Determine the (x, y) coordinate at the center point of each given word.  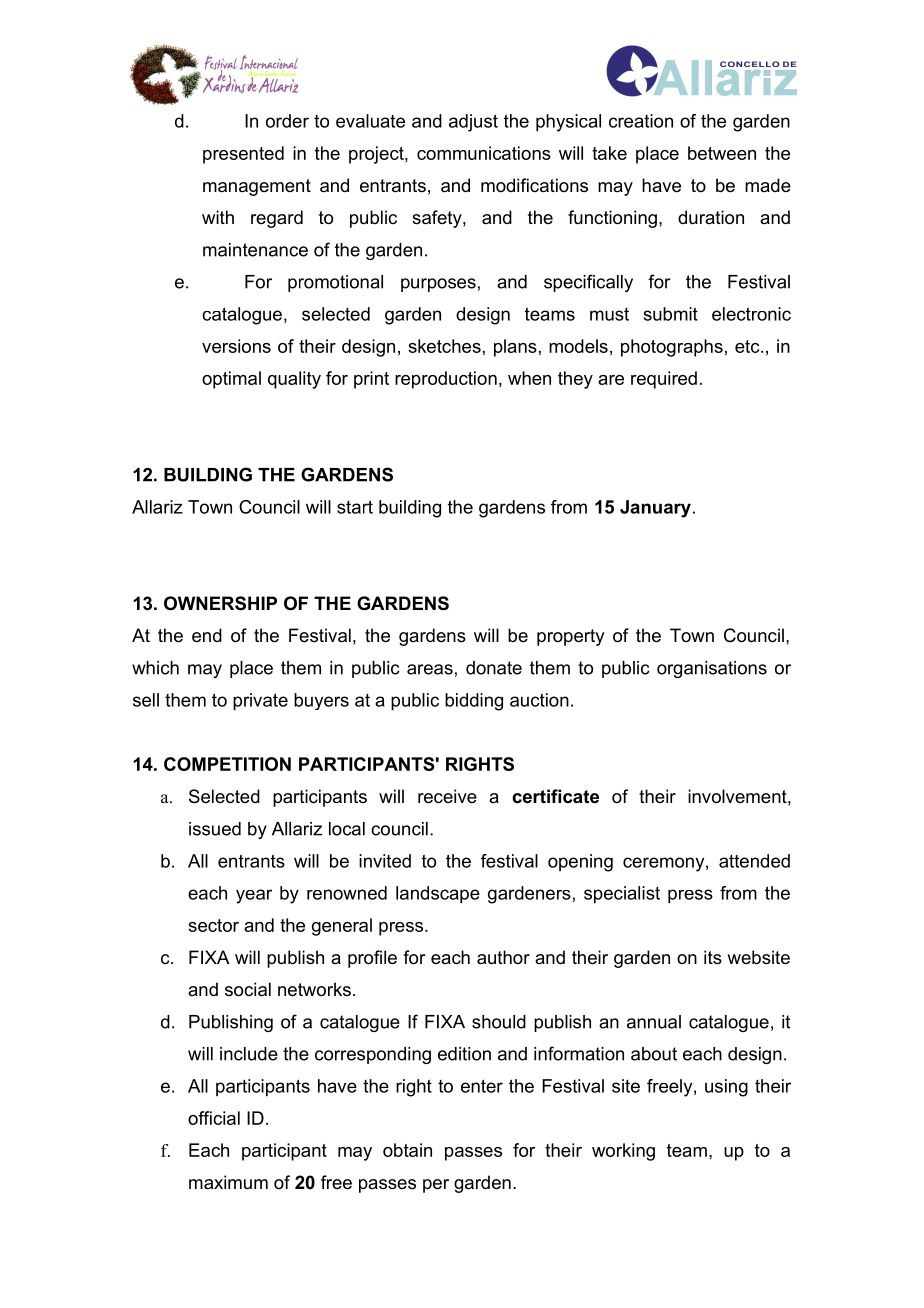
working (623, 1152)
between (722, 153)
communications (484, 153)
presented (243, 155)
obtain (407, 1150)
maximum (228, 1182)
